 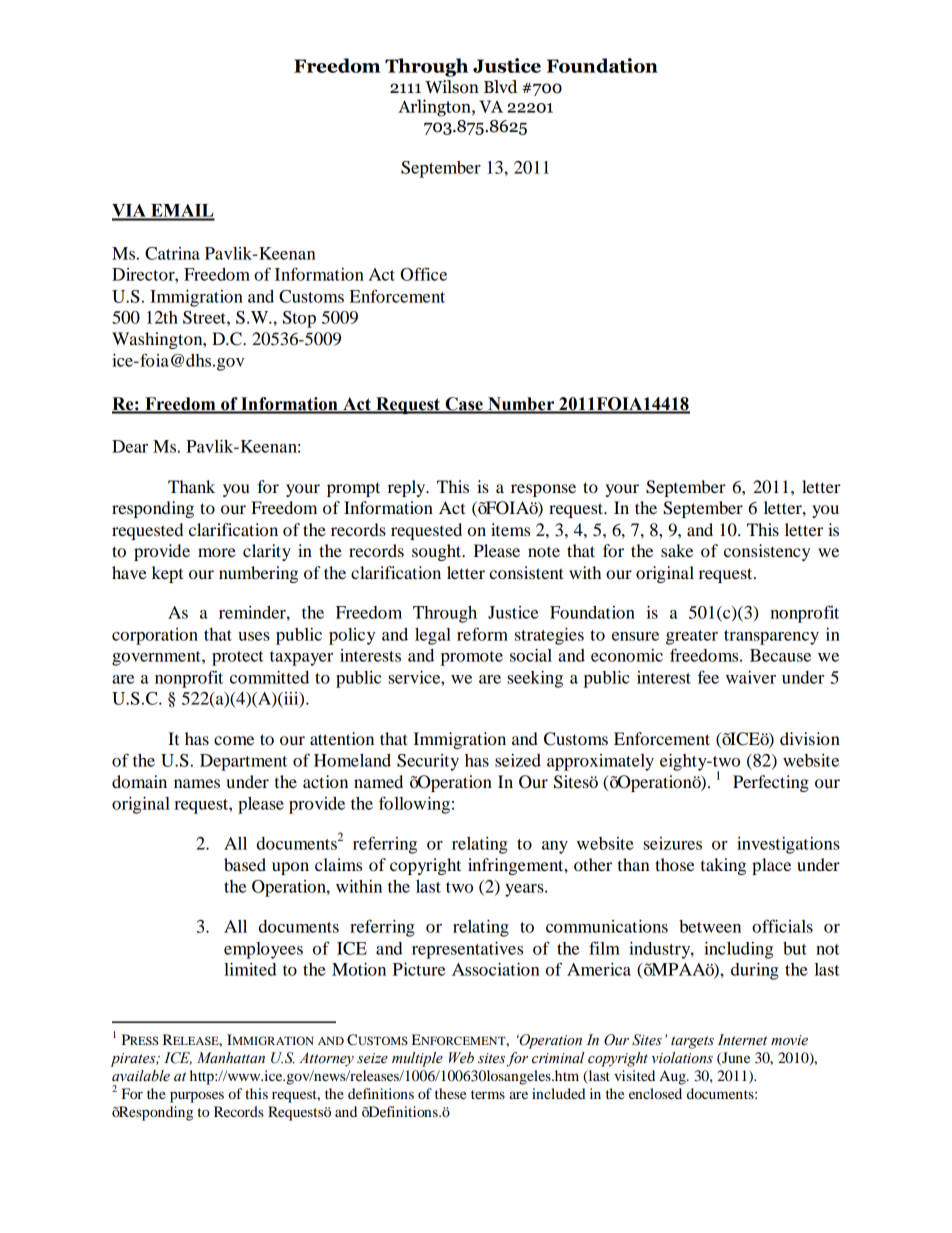 I want to click on taking, so click(x=723, y=866).
